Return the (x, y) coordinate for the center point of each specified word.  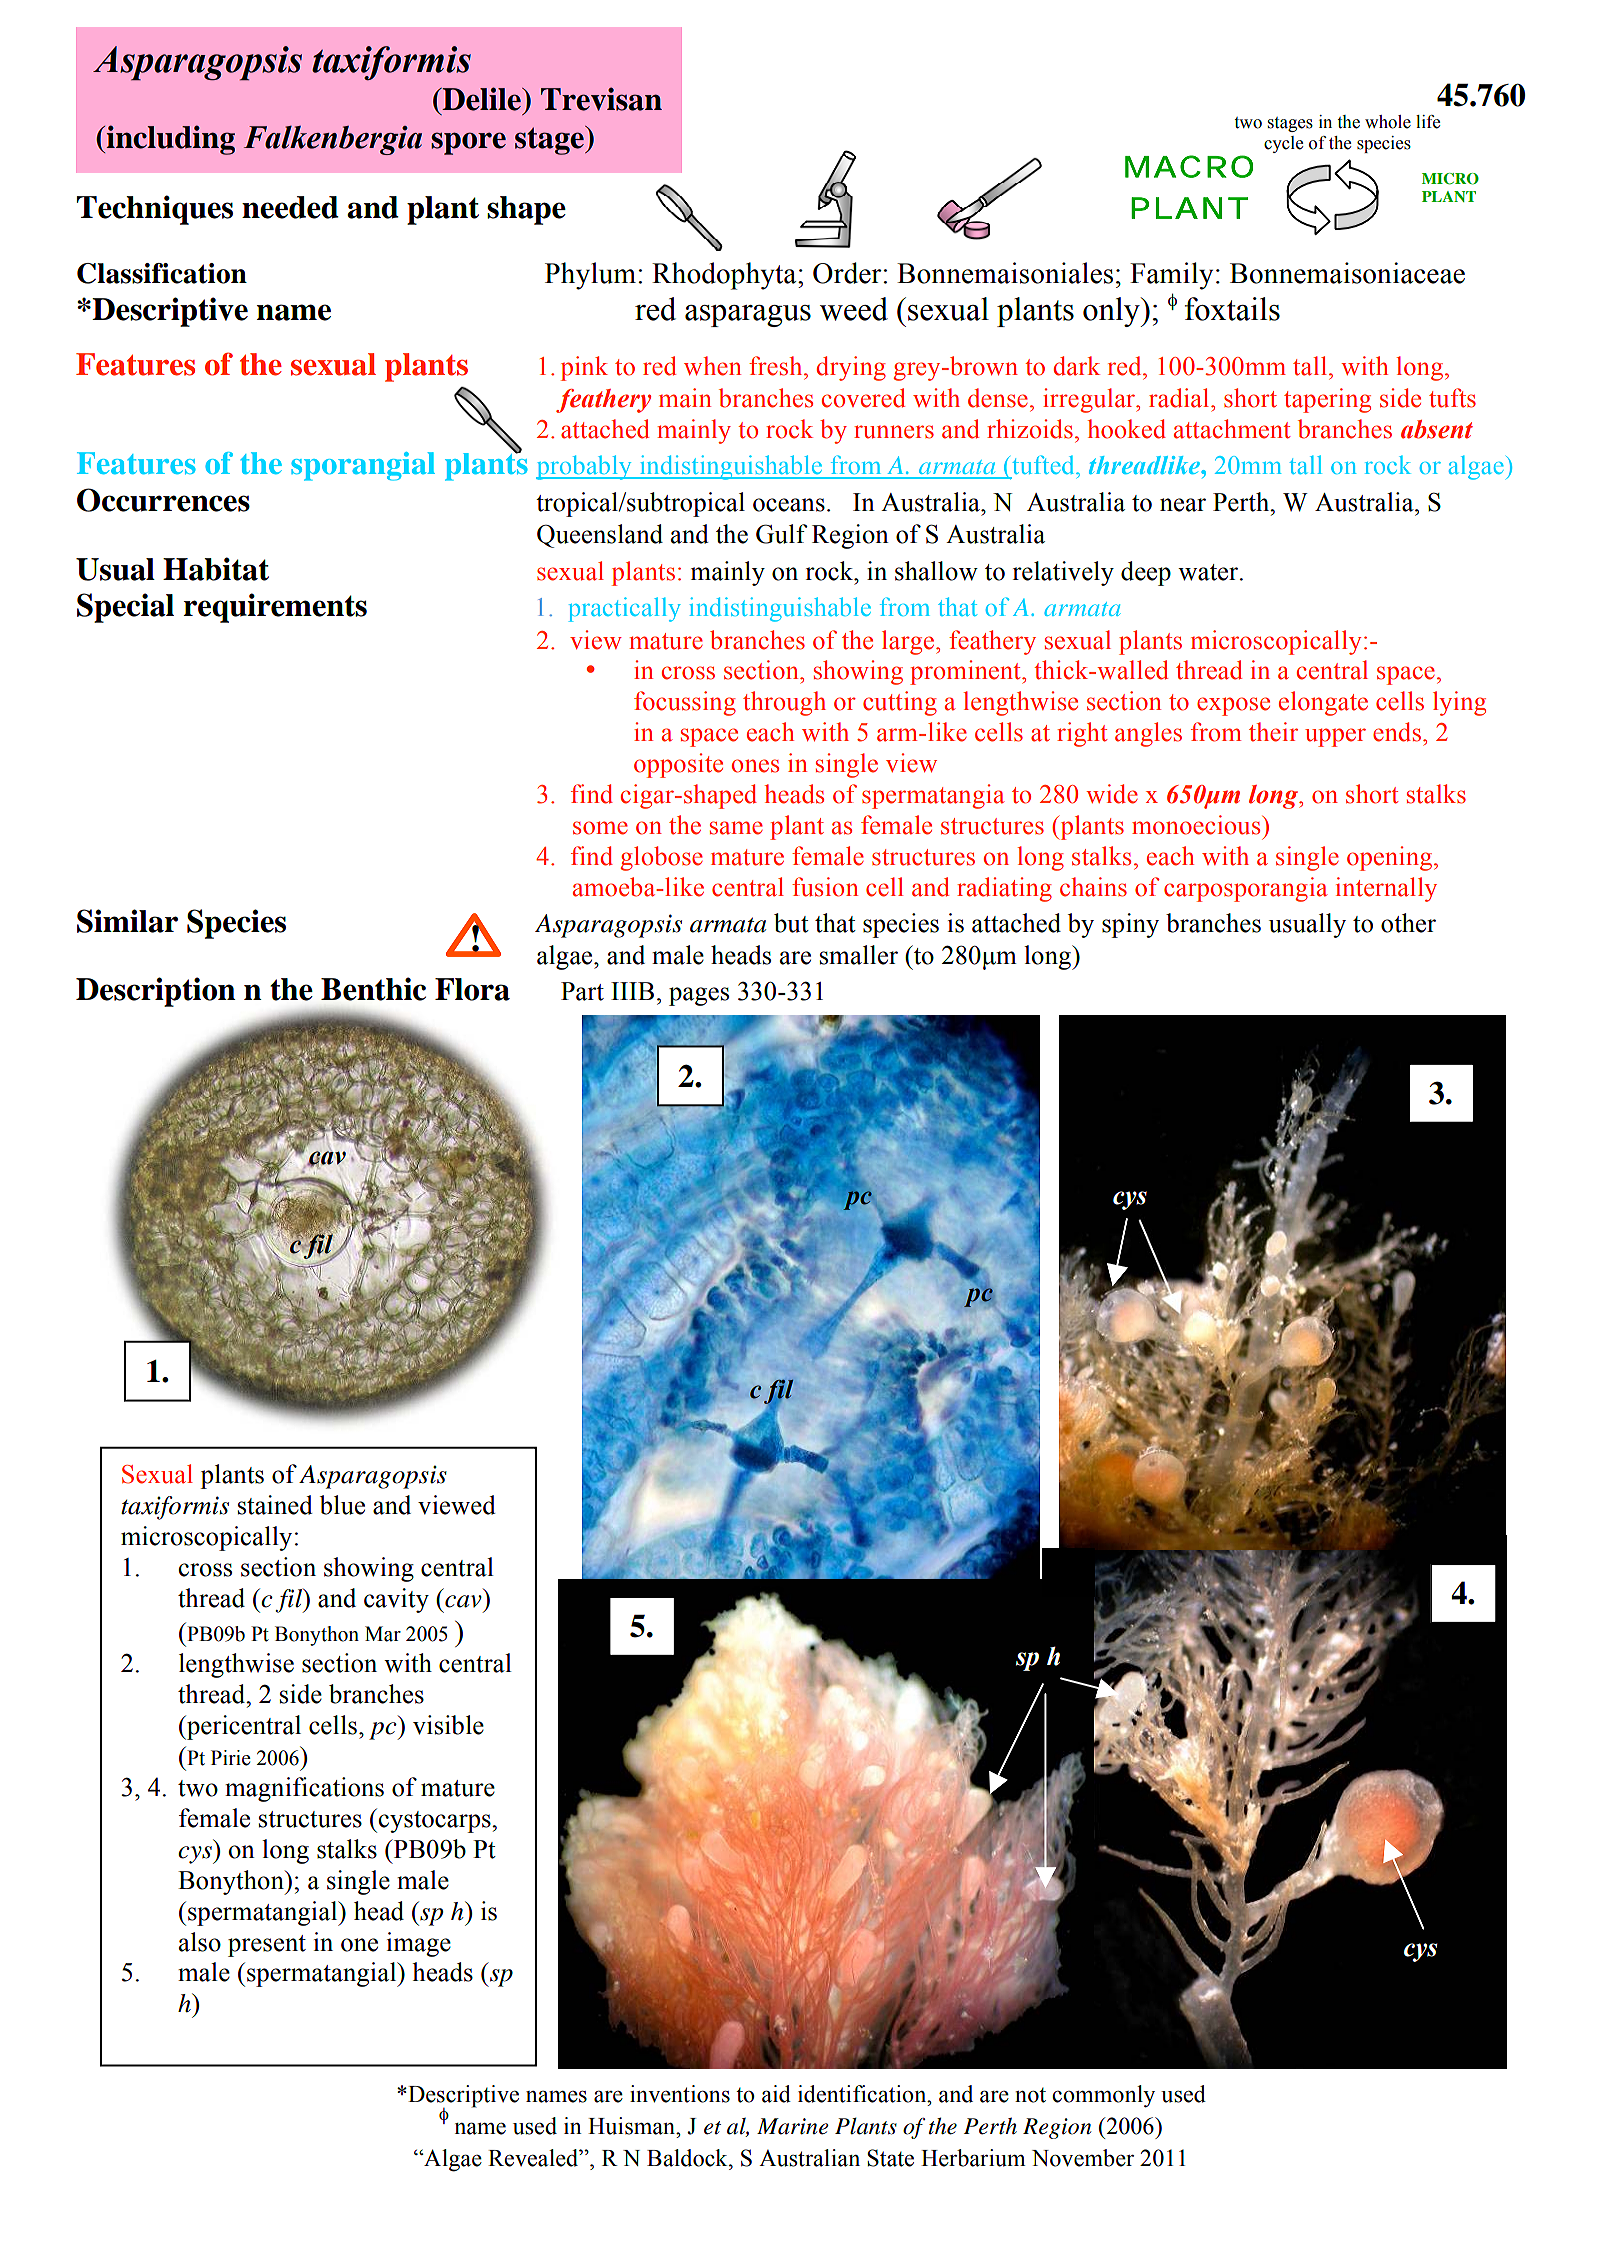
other (1408, 923)
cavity (396, 1600)
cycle (1283, 144)
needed (290, 207)
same (736, 828)
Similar (127, 921)
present (267, 1946)
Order (848, 273)
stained (275, 1505)
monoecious (1197, 825)
